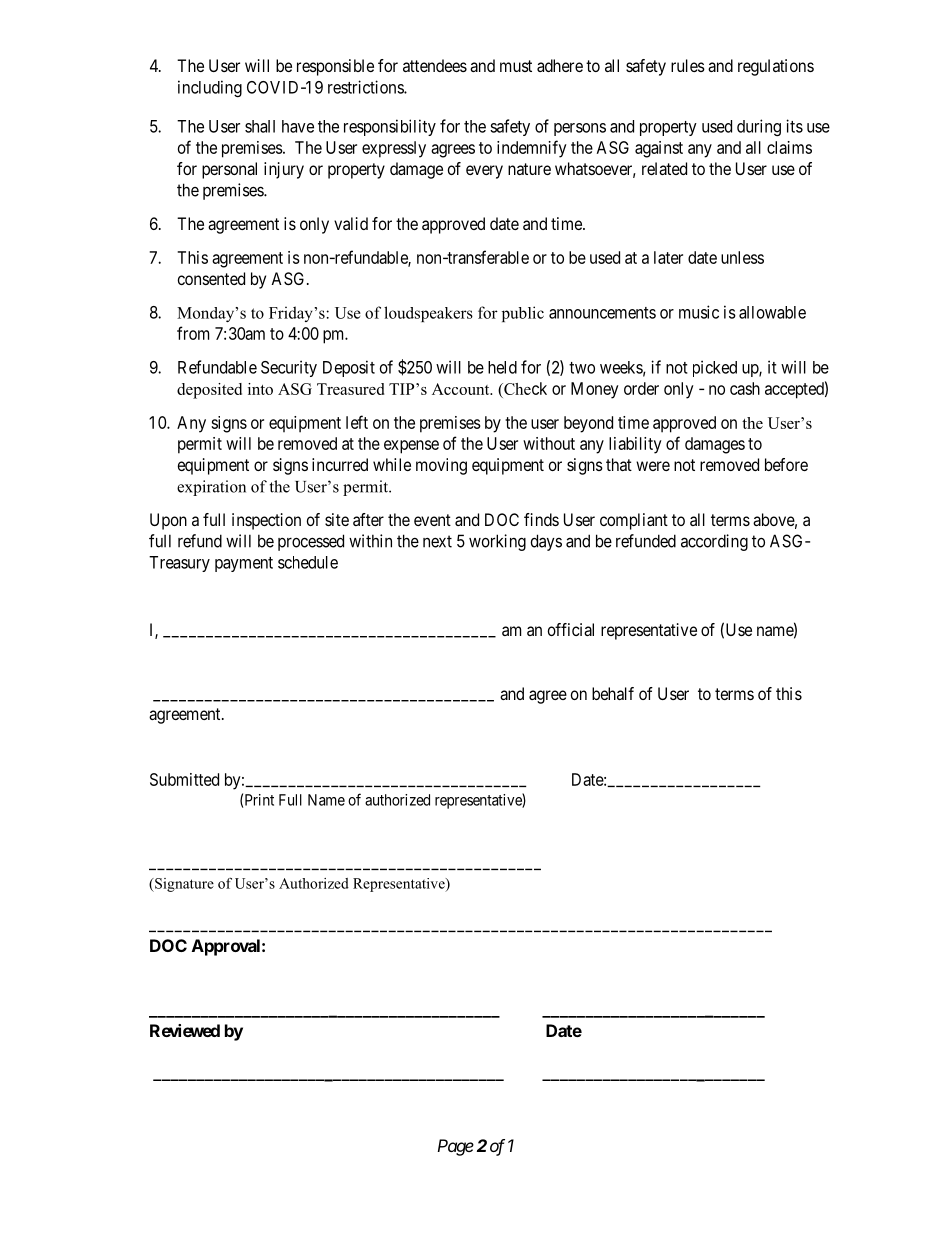 Image resolution: width=952 pixels, height=1233 pixels. Describe the element at coordinates (266, 521) in the document. I see `inspection` at that location.
